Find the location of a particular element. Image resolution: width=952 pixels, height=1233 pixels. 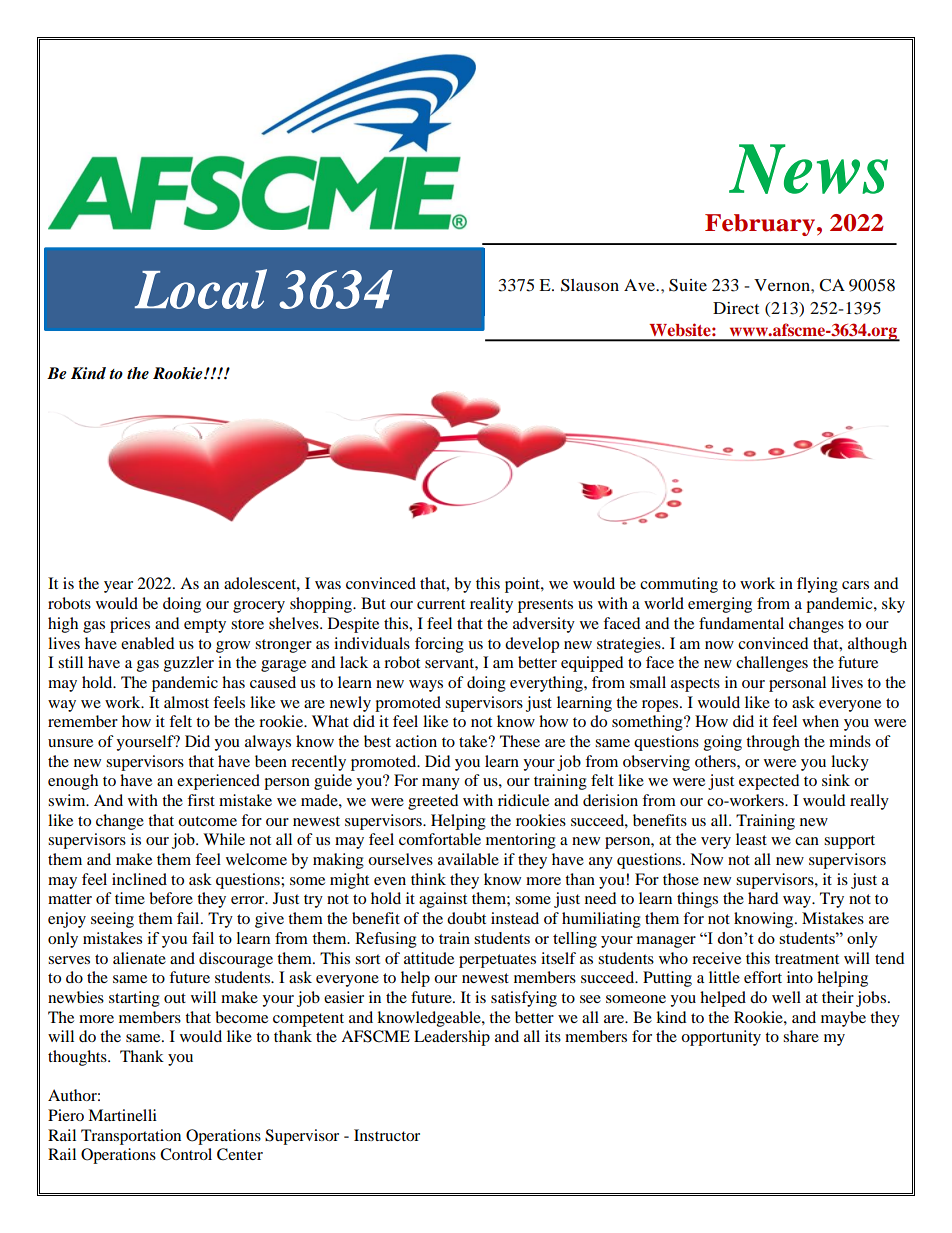

Suite is located at coordinates (688, 285).
